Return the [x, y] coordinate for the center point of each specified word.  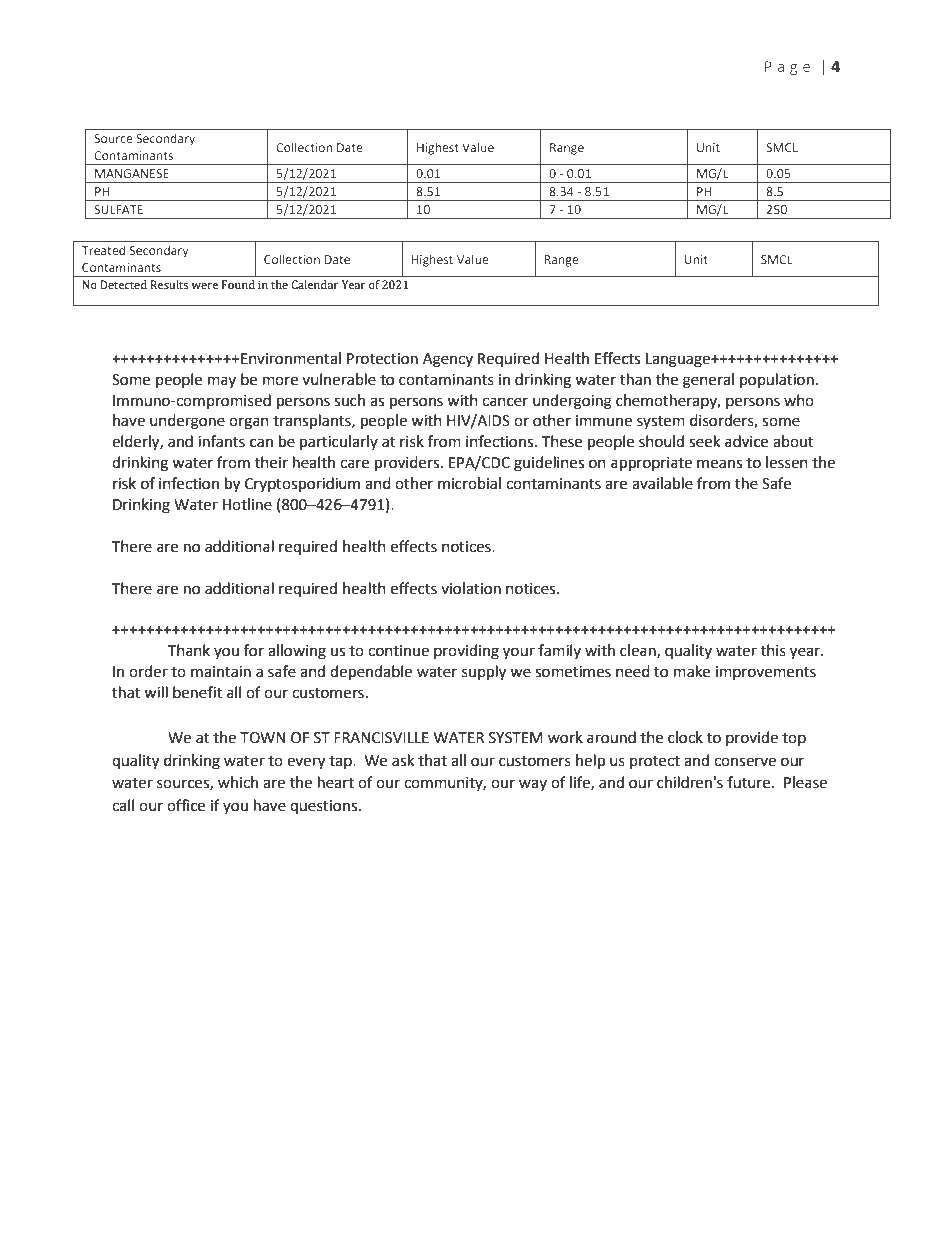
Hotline [247, 504]
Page [787, 68]
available [662, 483]
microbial [469, 483]
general [708, 381]
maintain [221, 672]
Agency [448, 360]
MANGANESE [132, 173]
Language [679, 360]
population [777, 380]
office [186, 805]
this [773, 650]
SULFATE [118, 209]
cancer [505, 402]
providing [466, 652]
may [222, 382]
